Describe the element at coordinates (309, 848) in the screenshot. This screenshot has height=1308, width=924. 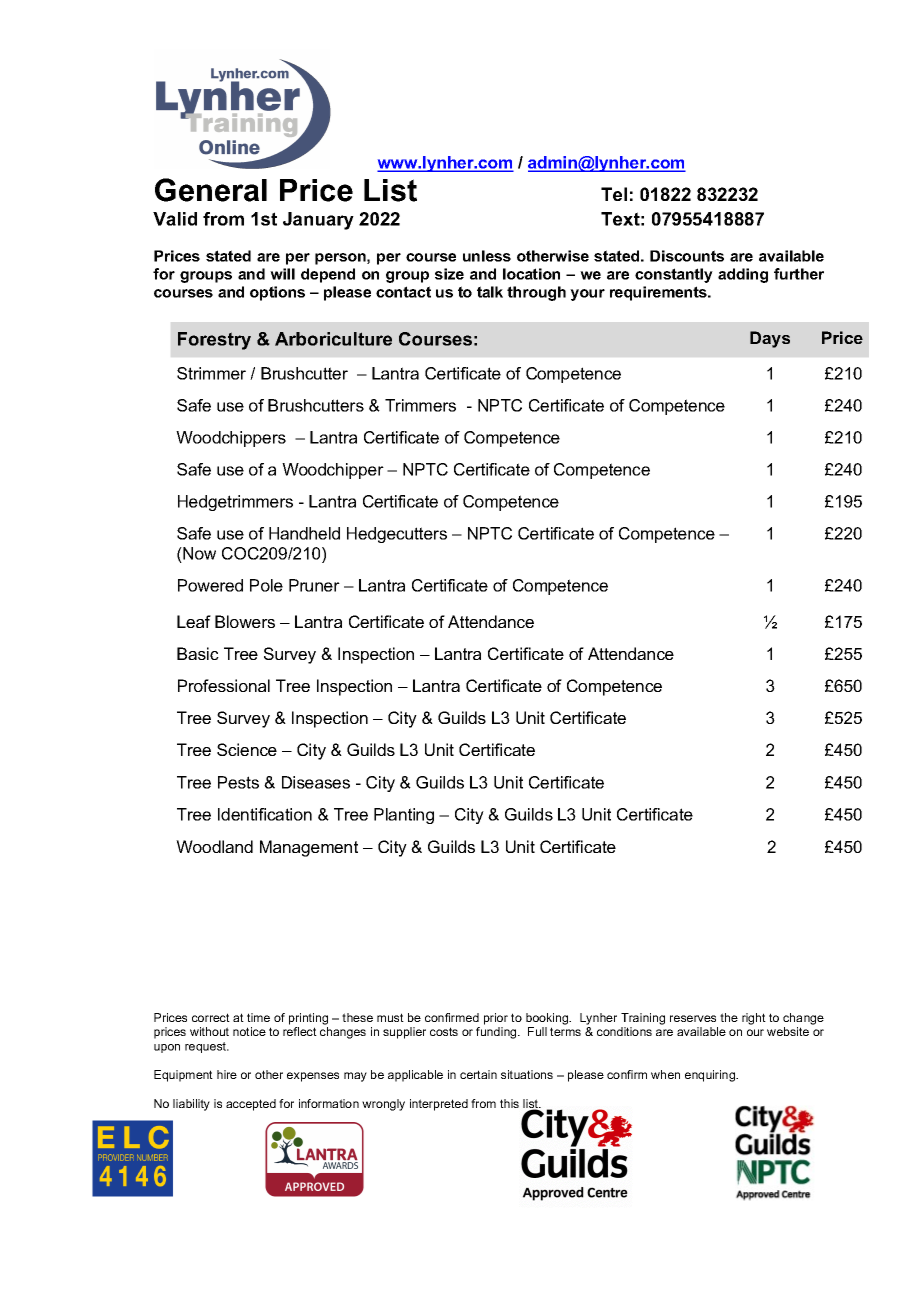
I see `Management` at that location.
